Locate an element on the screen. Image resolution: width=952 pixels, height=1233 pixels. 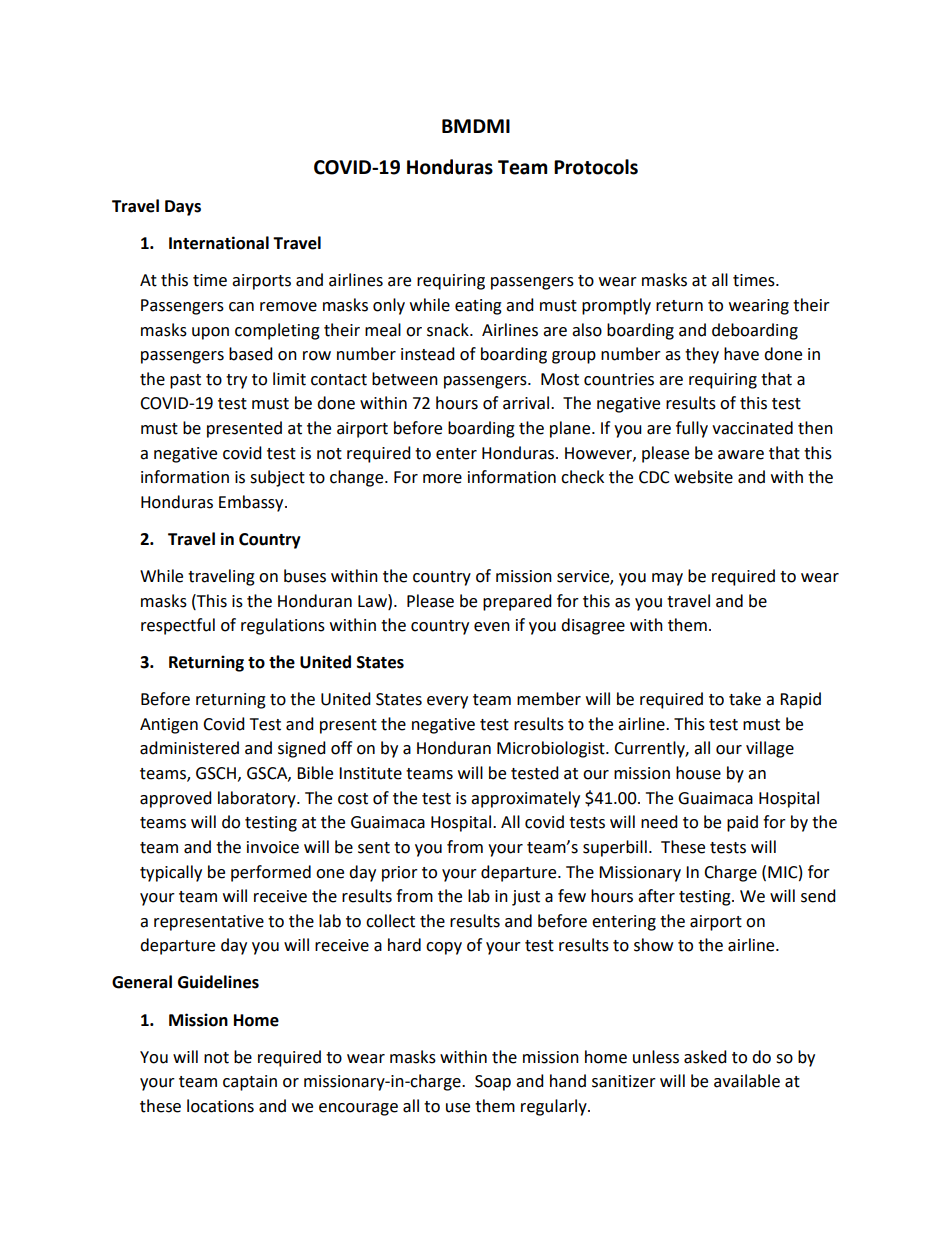
promptly is located at coordinates (616, 306).
